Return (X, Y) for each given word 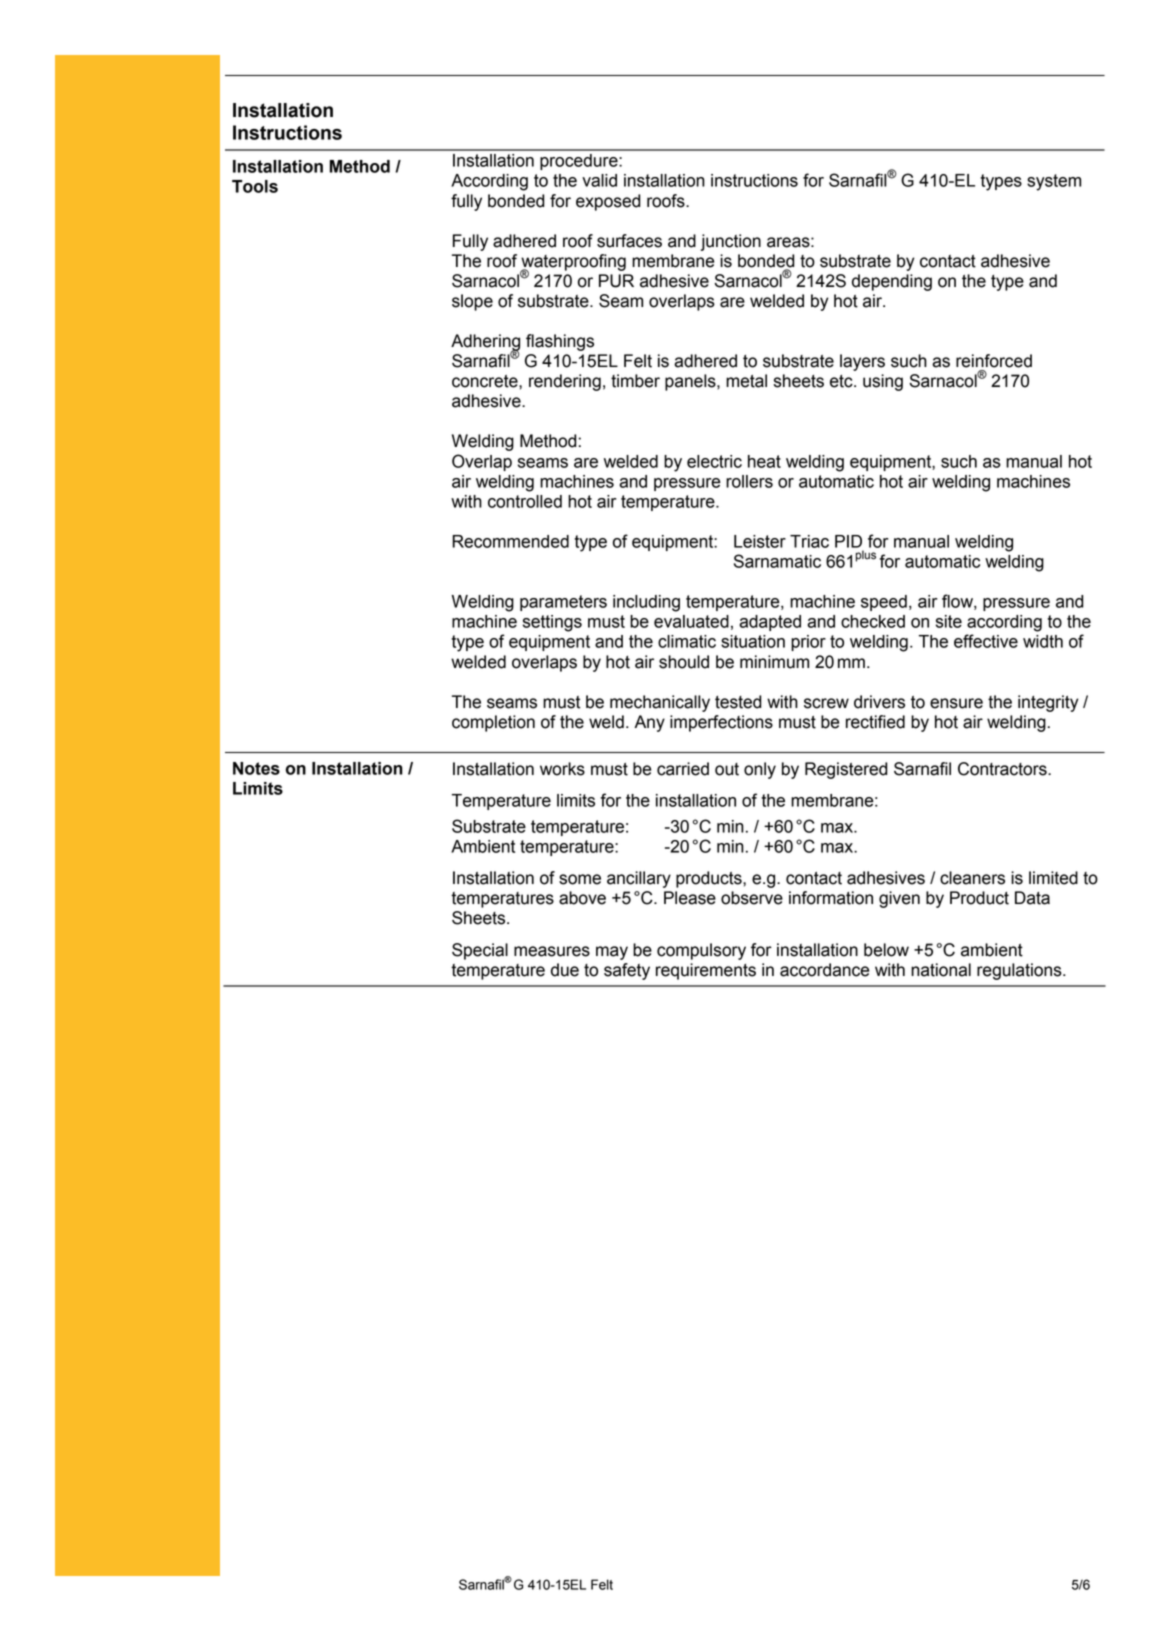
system (1054, 182)
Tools (255, 186)
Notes (256, 768)
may (612, 953)
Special (480, 951)
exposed (608, 202)
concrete (486, 381)
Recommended (510, 541)
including (646, 603)
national (941, 970)
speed (884, 603)
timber (635, 381)
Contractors (1003, 769)
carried (683, 769)
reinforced (994, 361)
